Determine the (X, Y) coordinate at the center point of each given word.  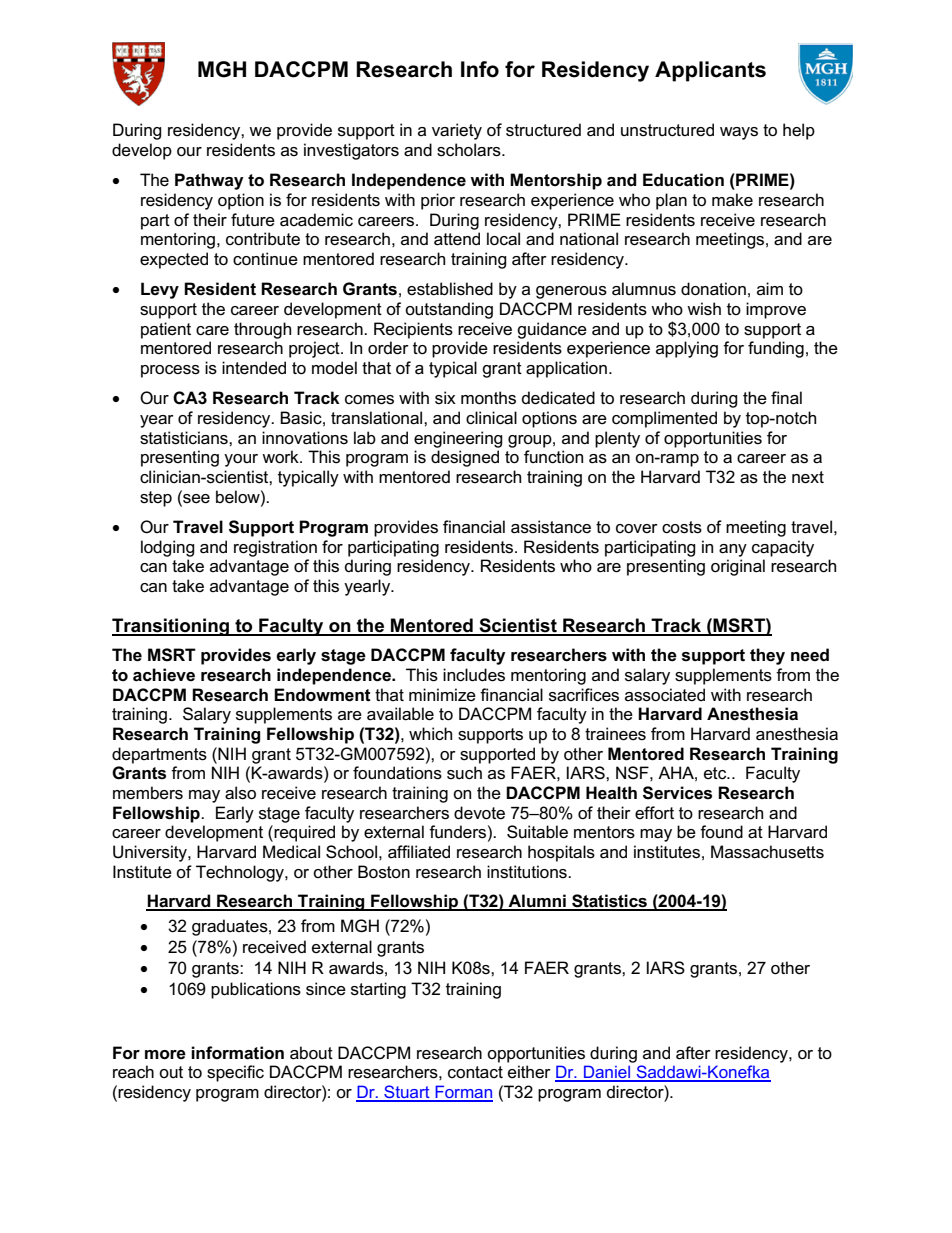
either (529, 1072)
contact (475, 1072)
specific (235, 1073)
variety (457, 131)
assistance (551, 527)
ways (739, 133)
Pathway (209, 181)
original (738, 567)
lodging (168, 548)
